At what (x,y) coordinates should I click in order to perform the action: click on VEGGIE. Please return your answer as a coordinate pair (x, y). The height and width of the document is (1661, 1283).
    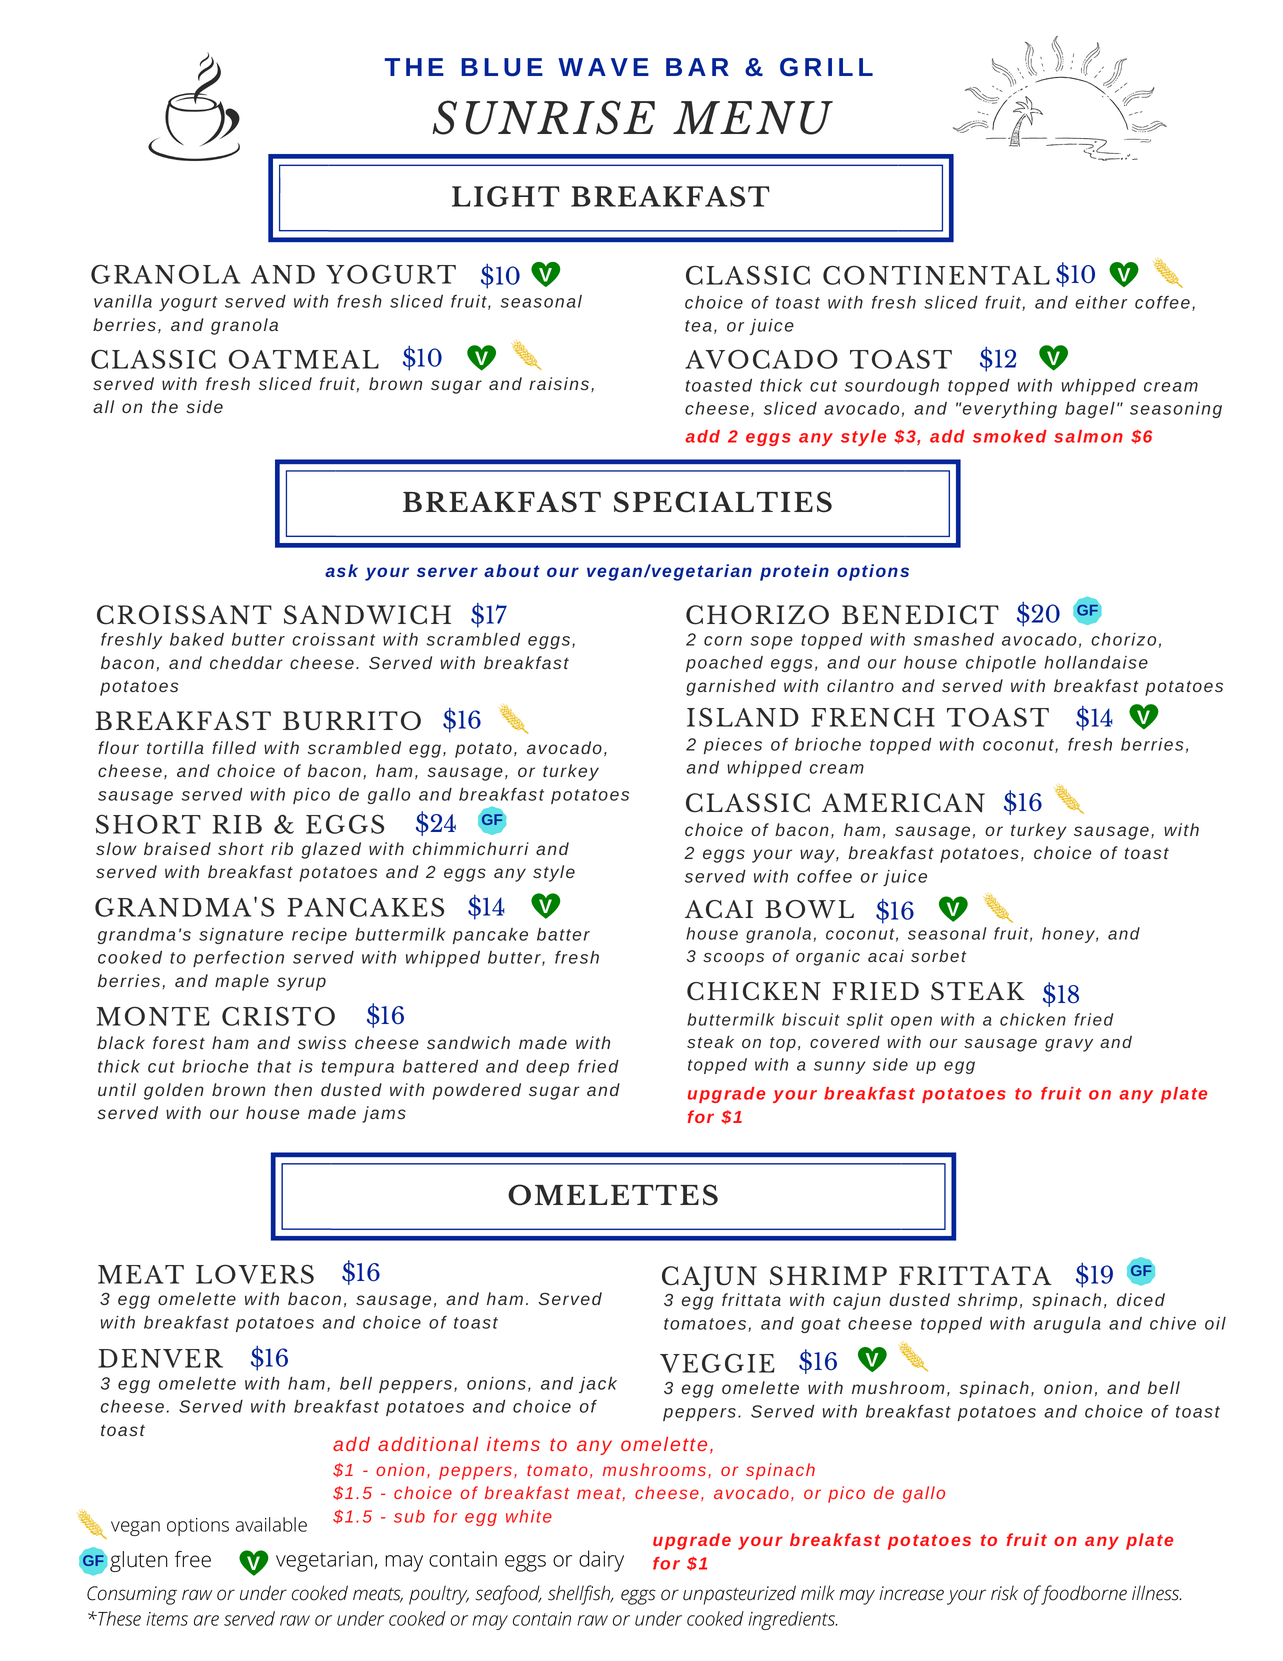
    Looking at the image, I should click on (717, 1363).
